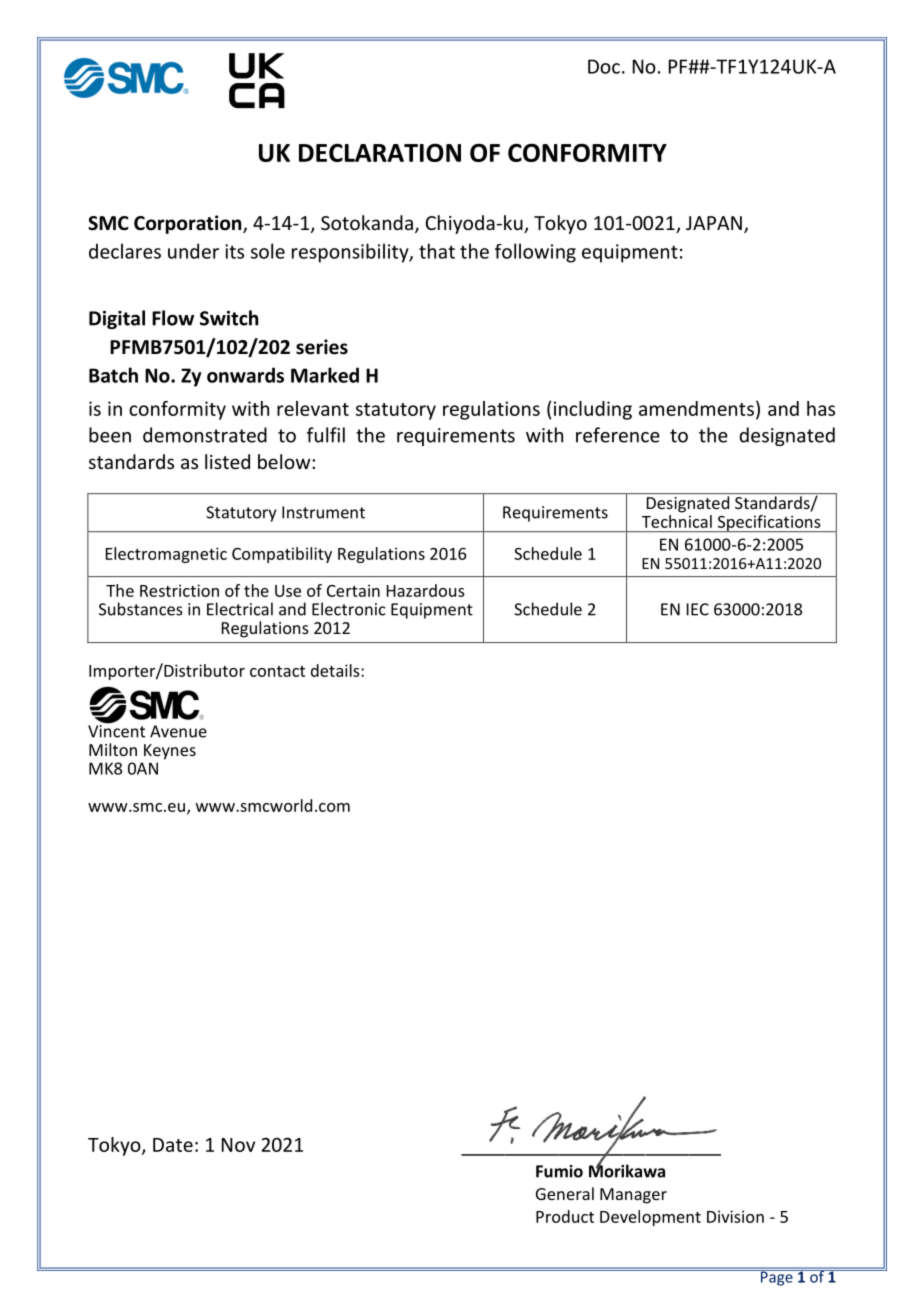 This screenshot has height=1308, width=924. I want to click on Hazardous, so click(426, 590).
